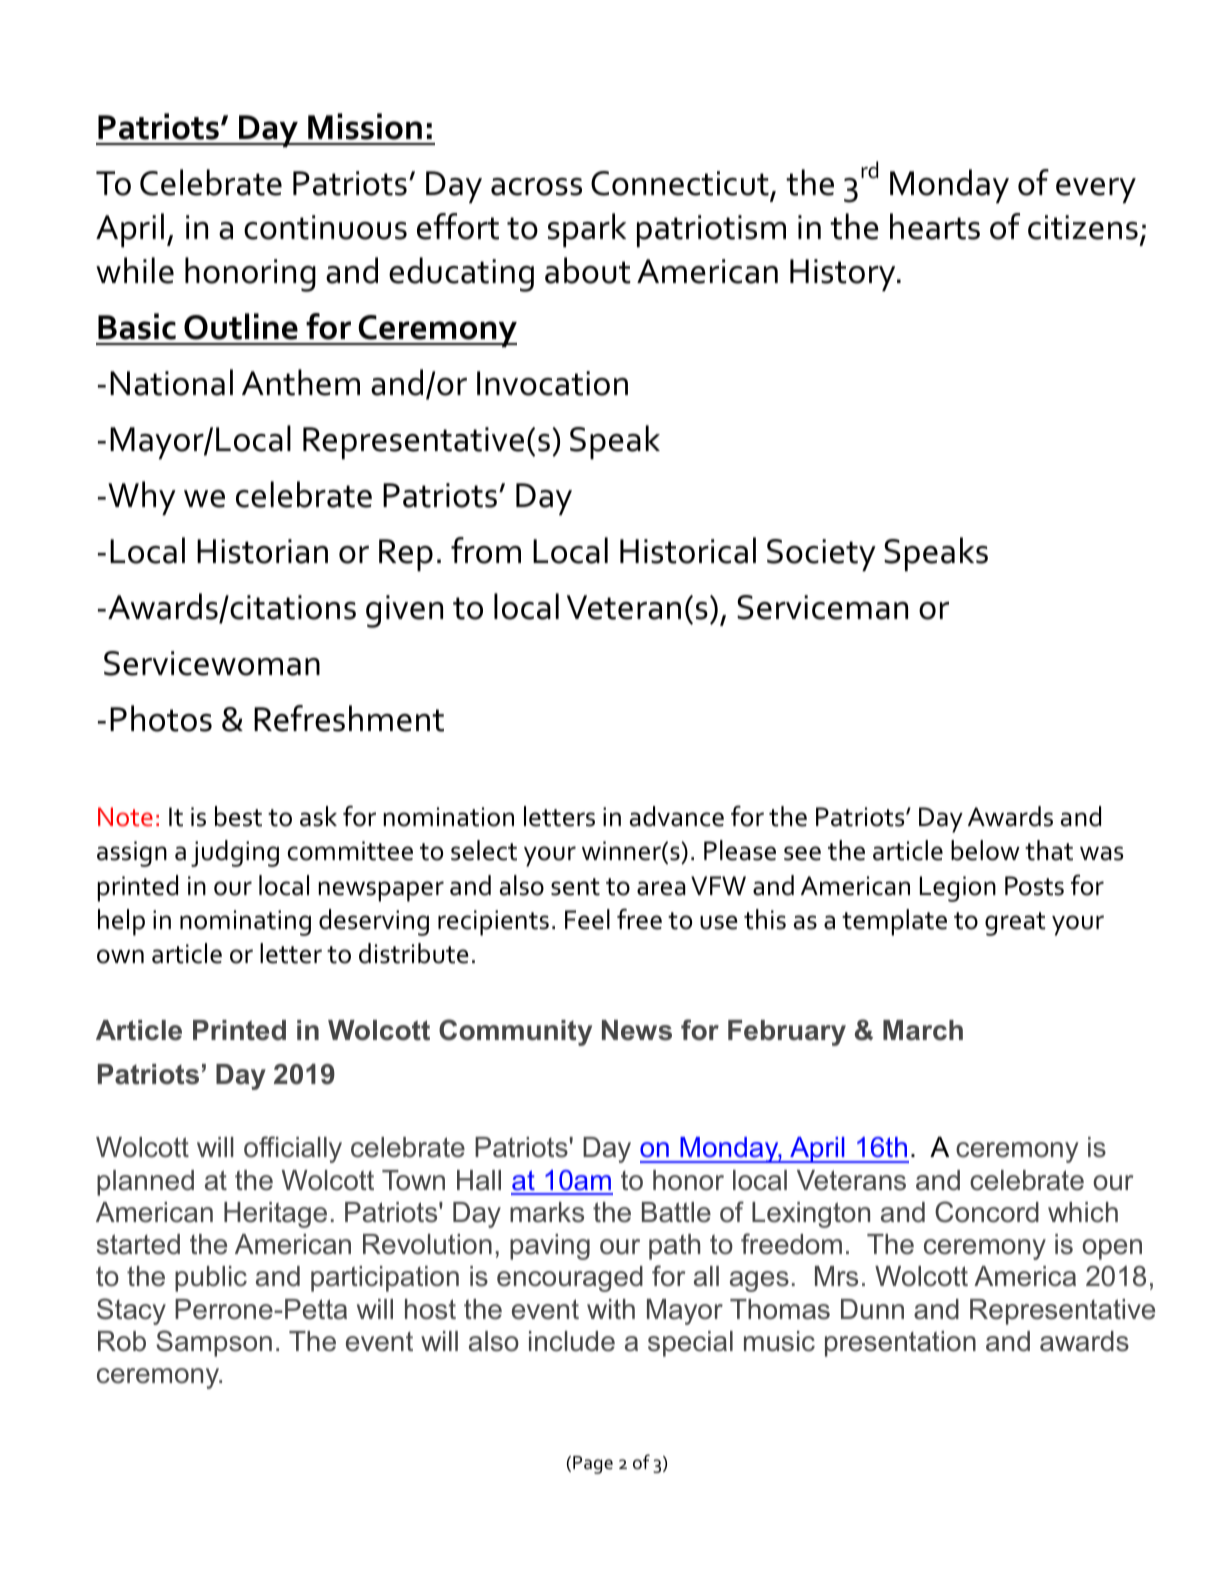 This document has width=1226, height=1587. I want to click on hearts, so click(935, 226).
